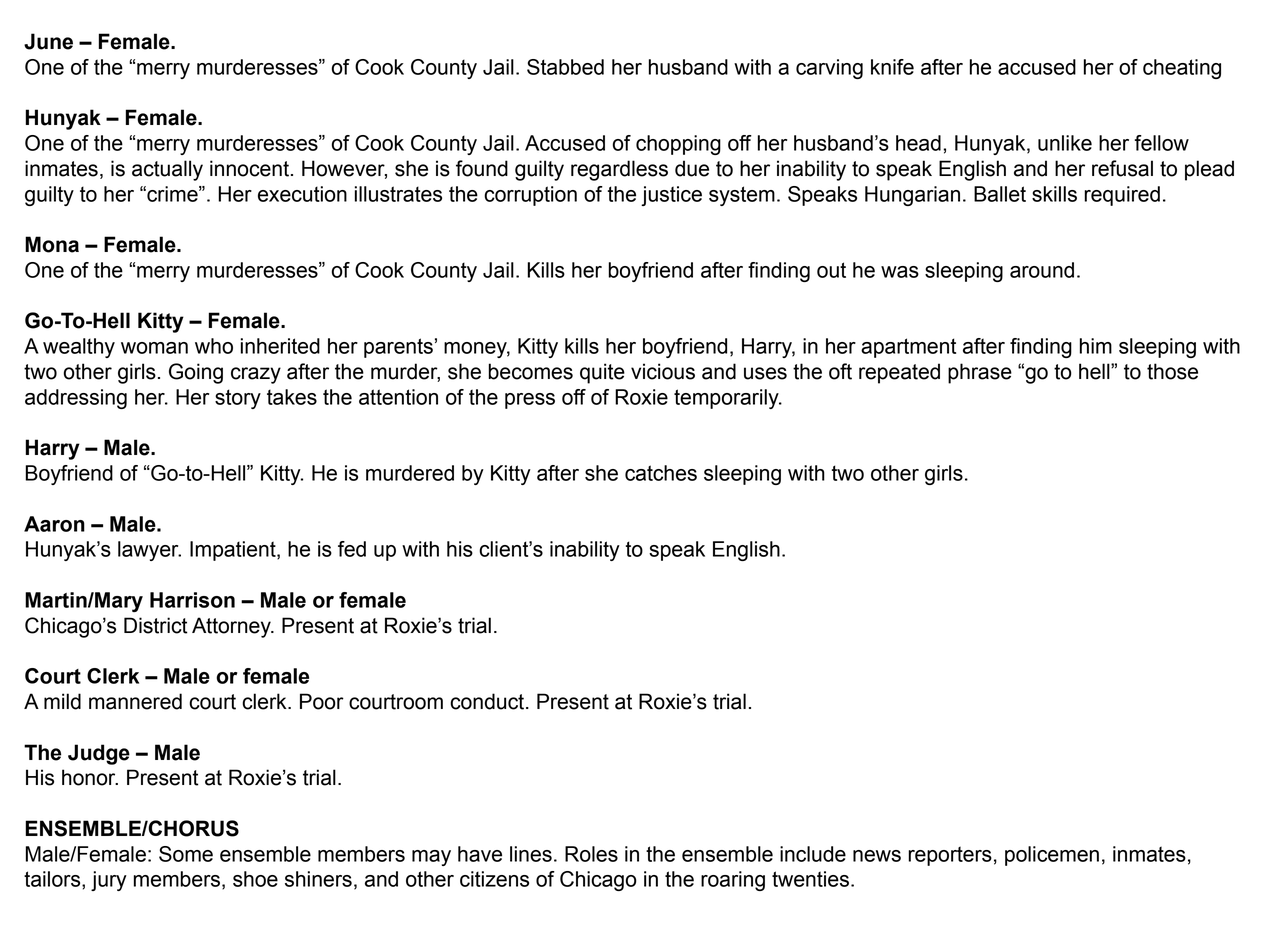  What do you see at coordinates (565, 67) in the page?
I see `Stabbed` at bounding box center [565, 67].
